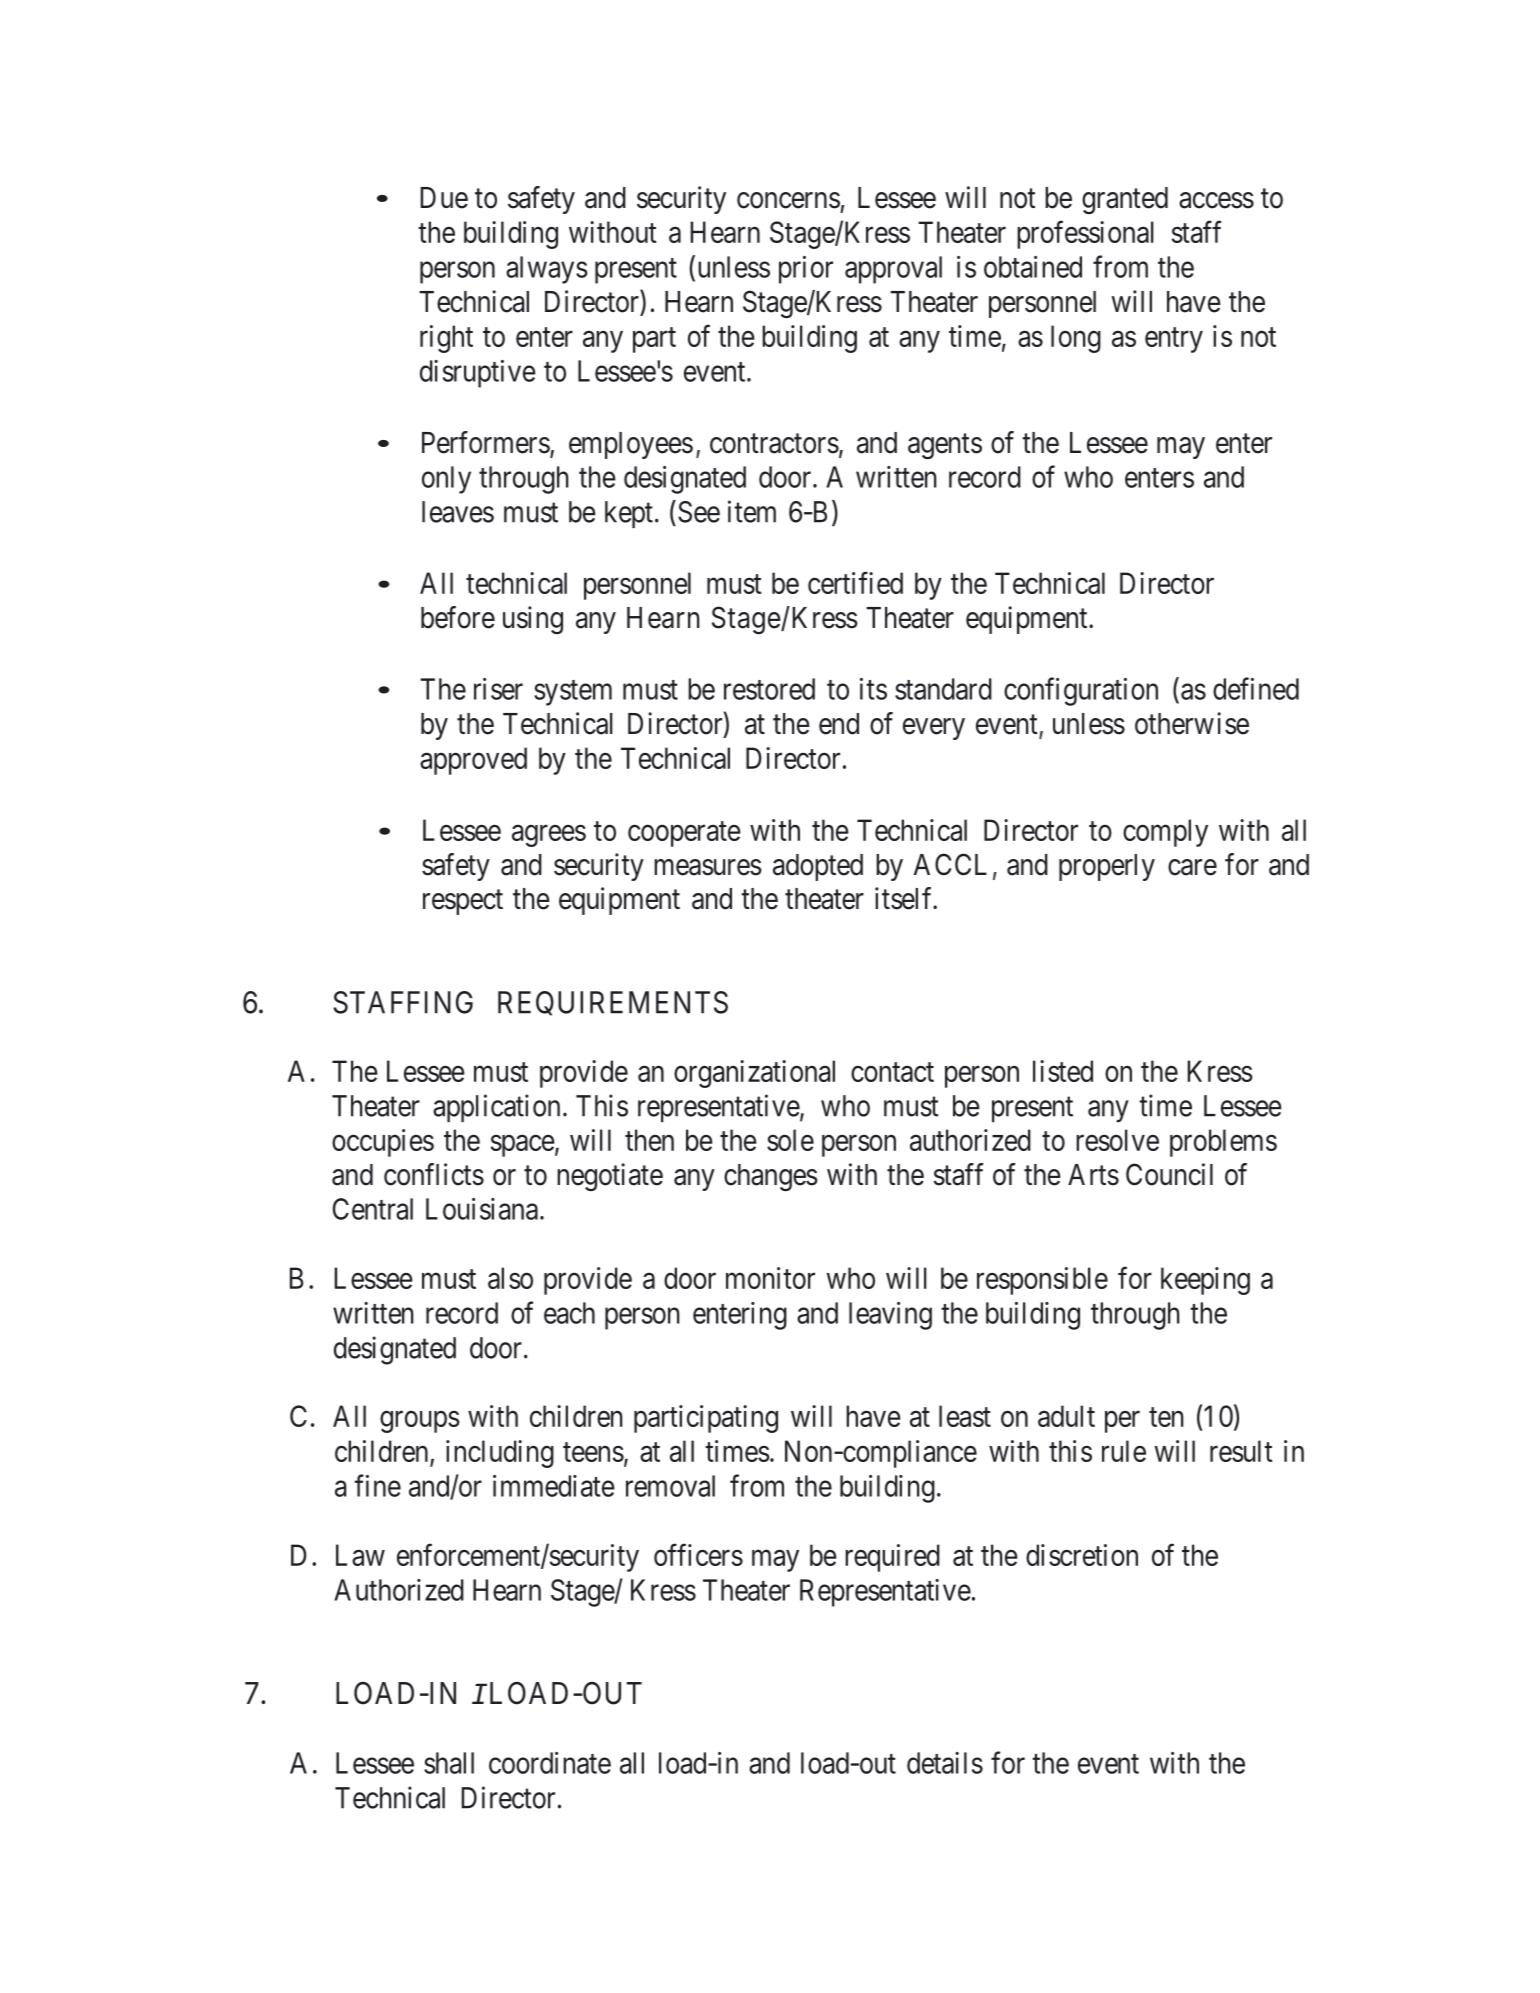 This screenshot has width=1540, height=1993. I want to click on approved, so click(473, 761).
